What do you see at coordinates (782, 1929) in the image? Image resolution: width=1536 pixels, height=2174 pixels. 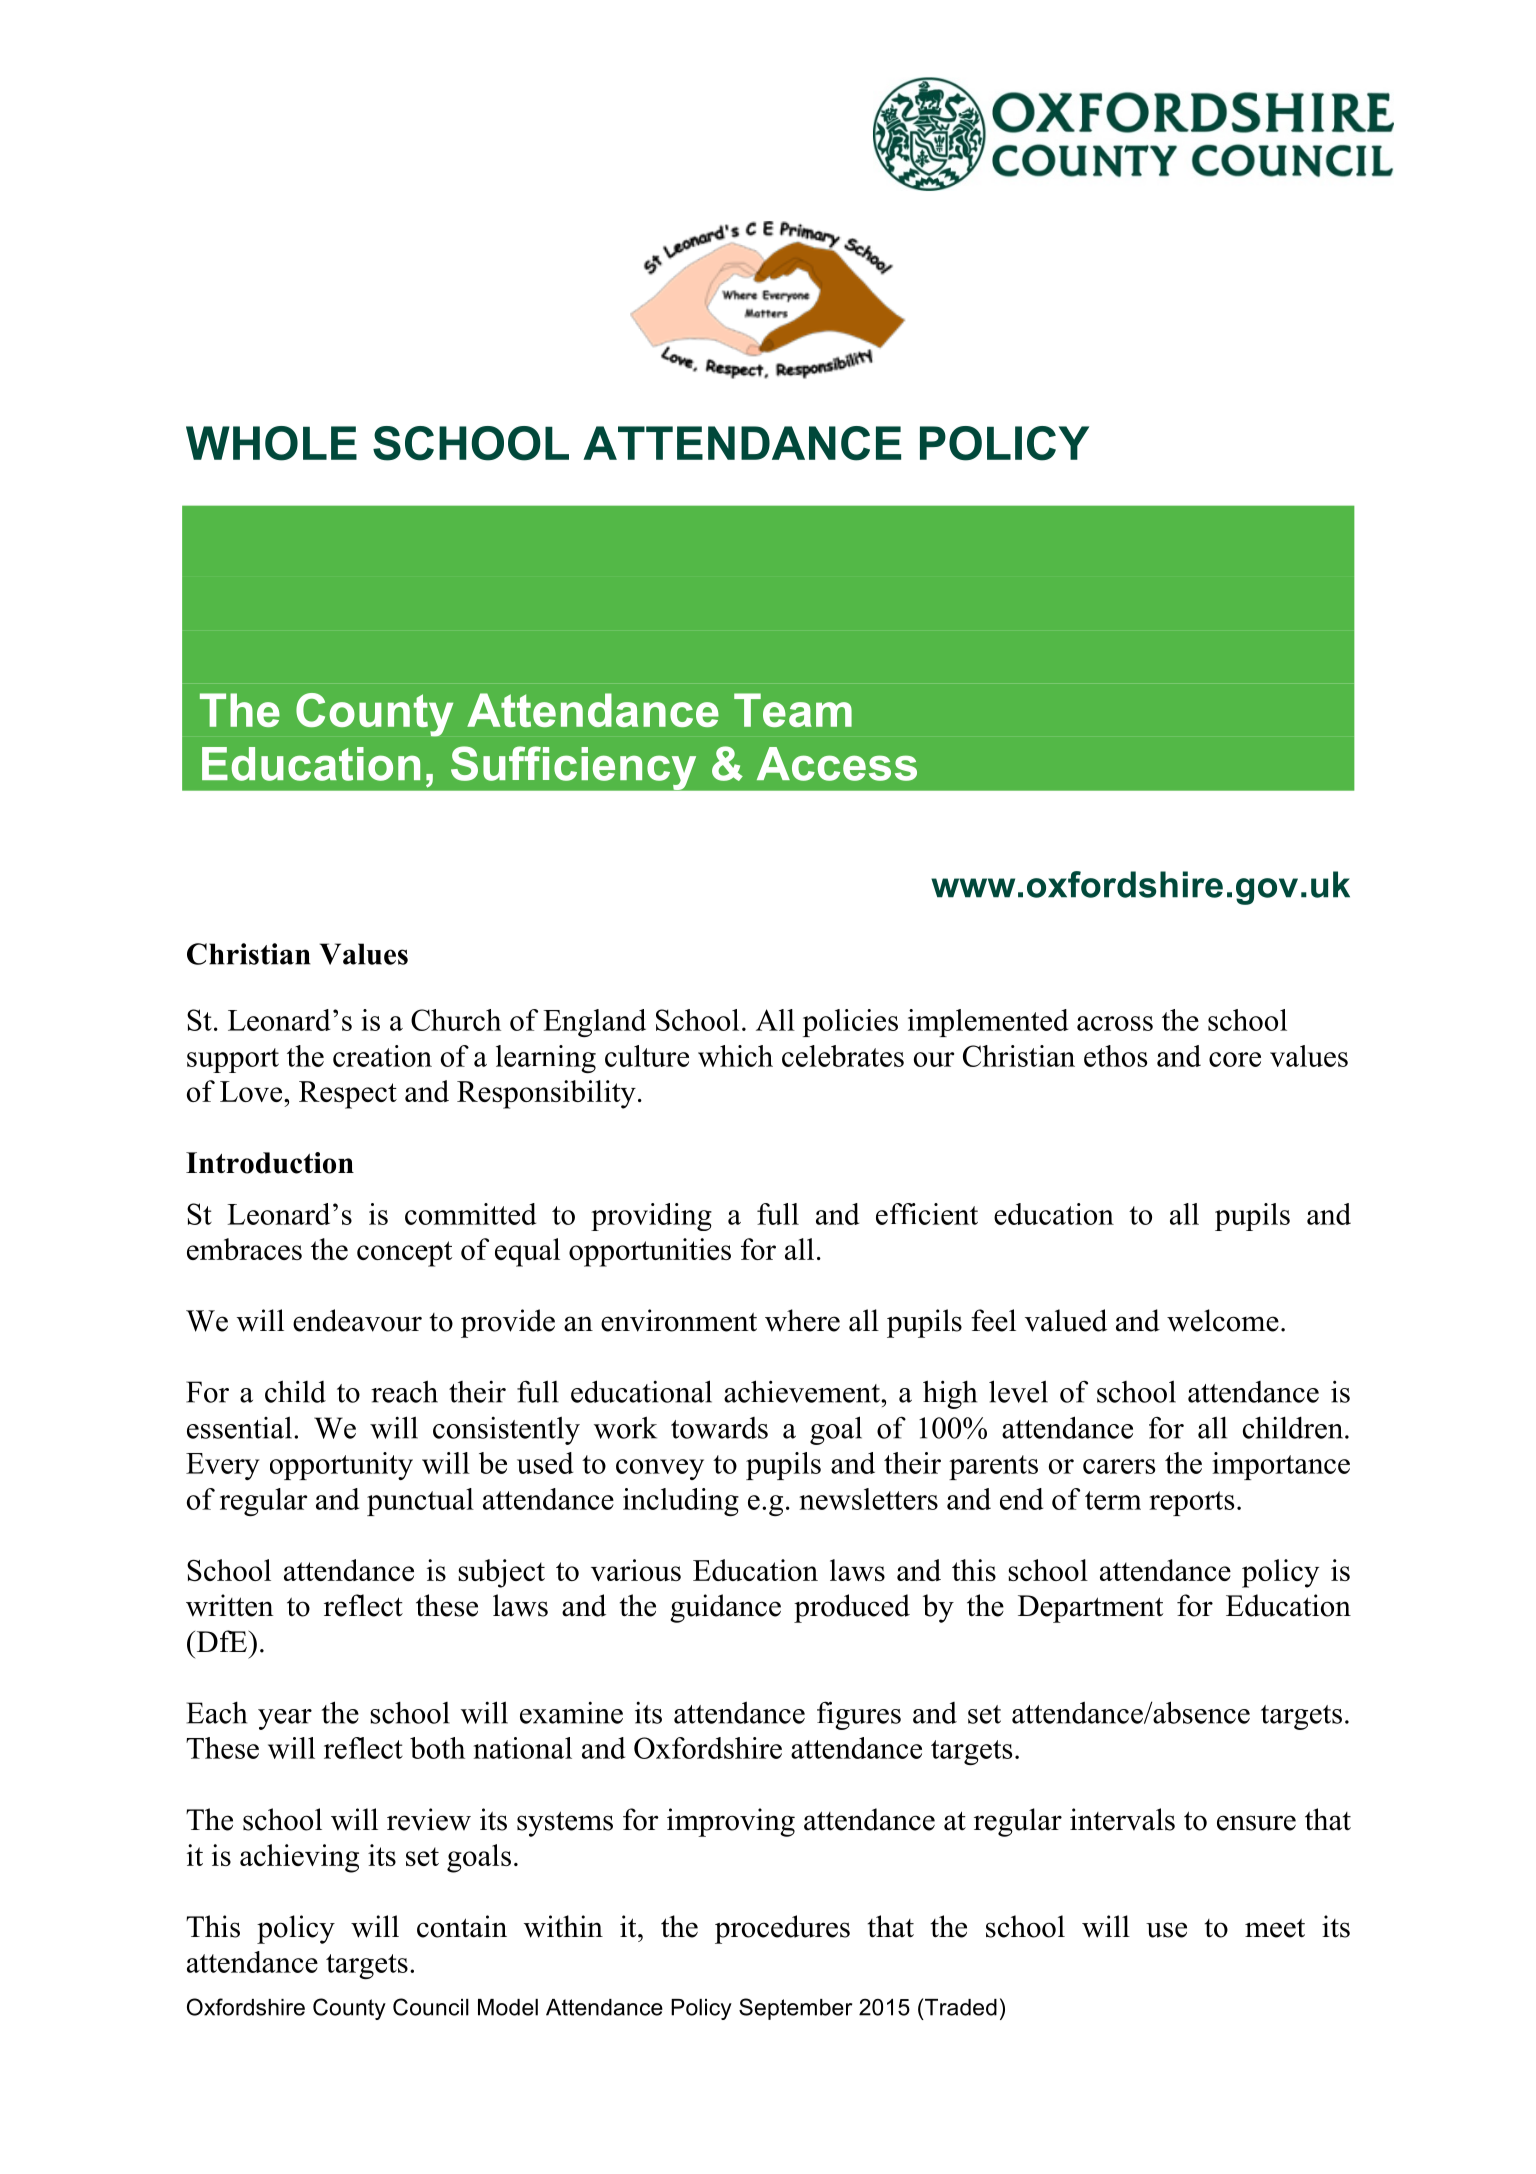 I see `procedures` at bounding box center [782, 1929].
